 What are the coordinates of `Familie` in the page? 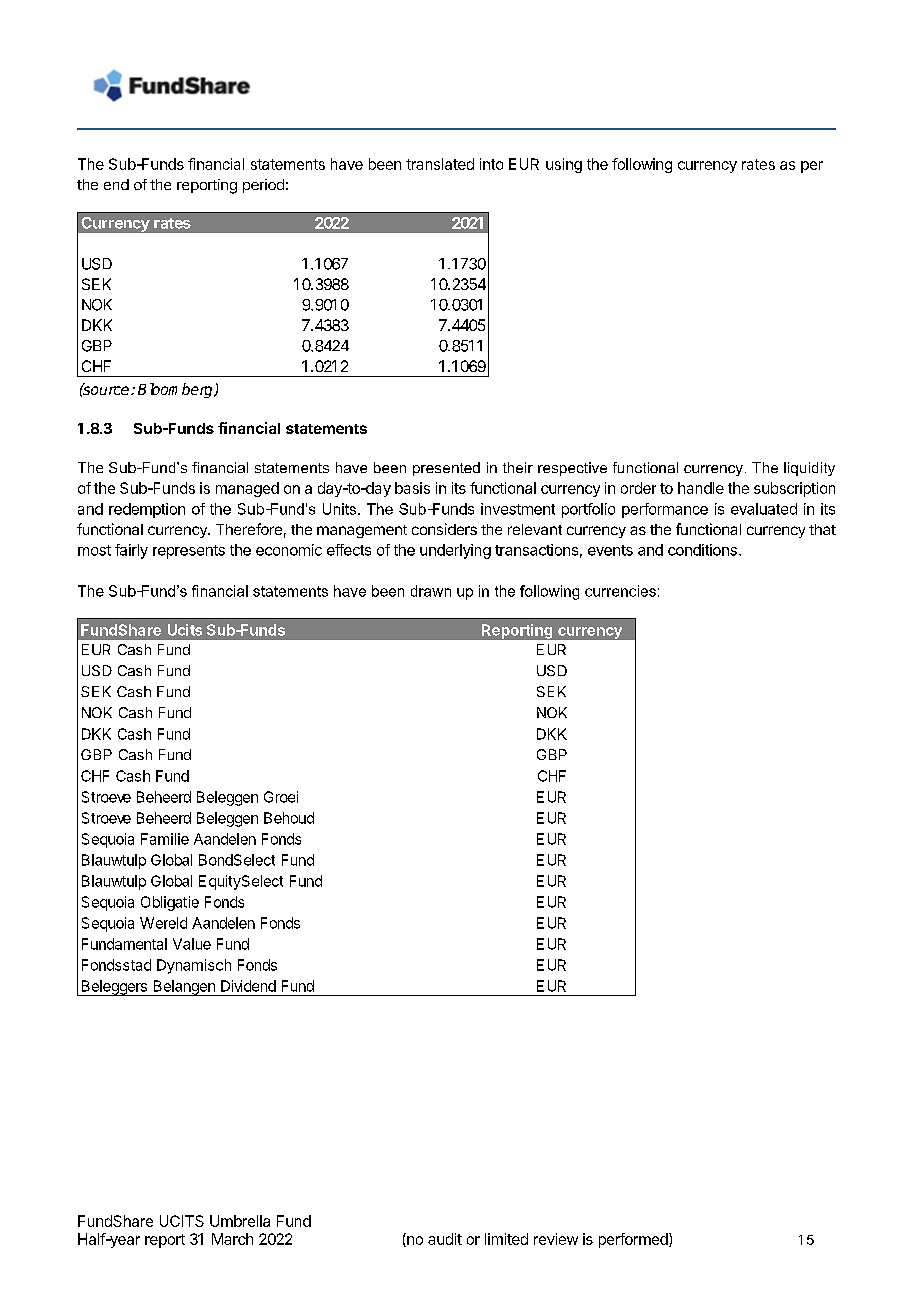 It's located at (165, 839).
